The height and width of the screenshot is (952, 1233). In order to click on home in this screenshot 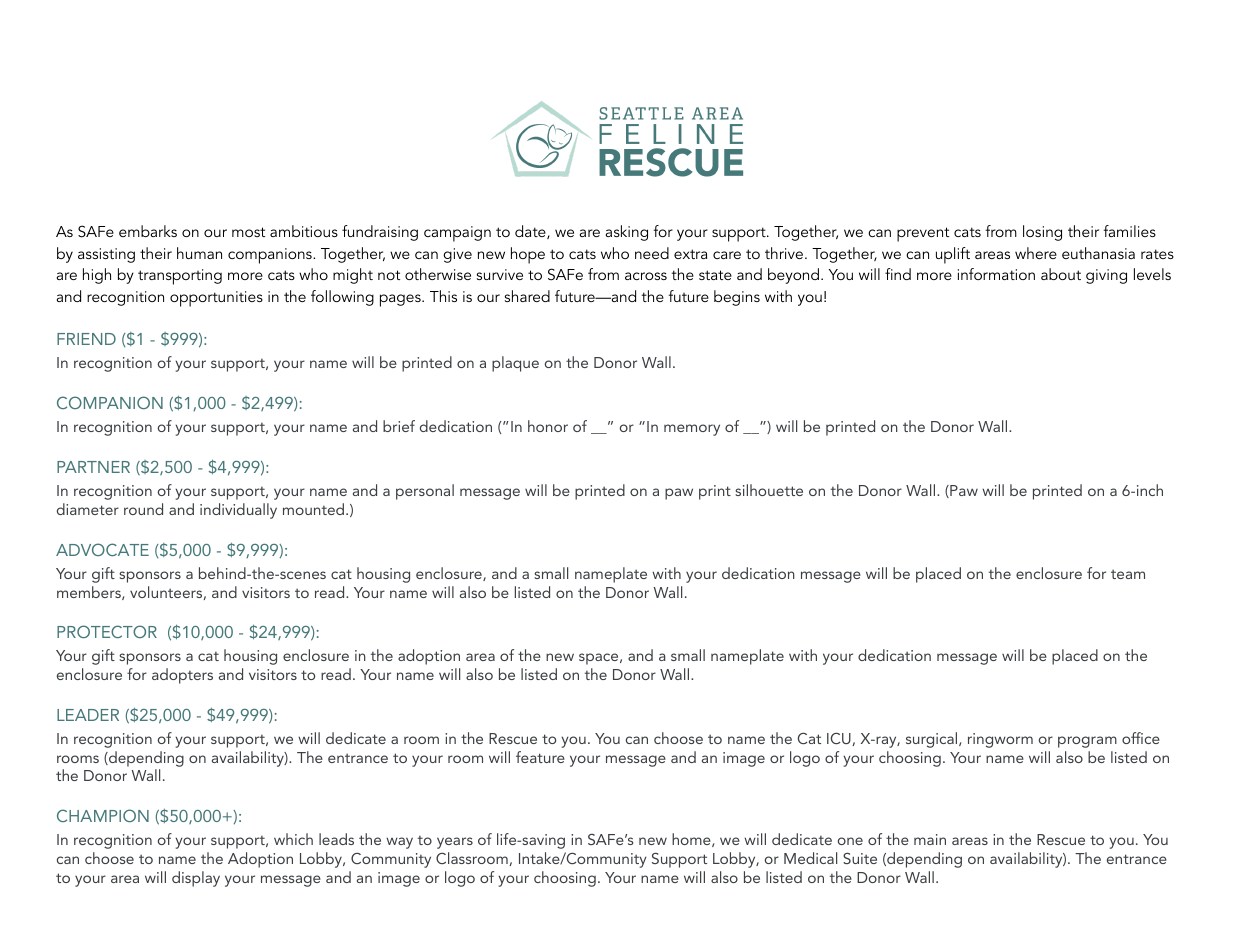, I will do `click(692, 840)`.
